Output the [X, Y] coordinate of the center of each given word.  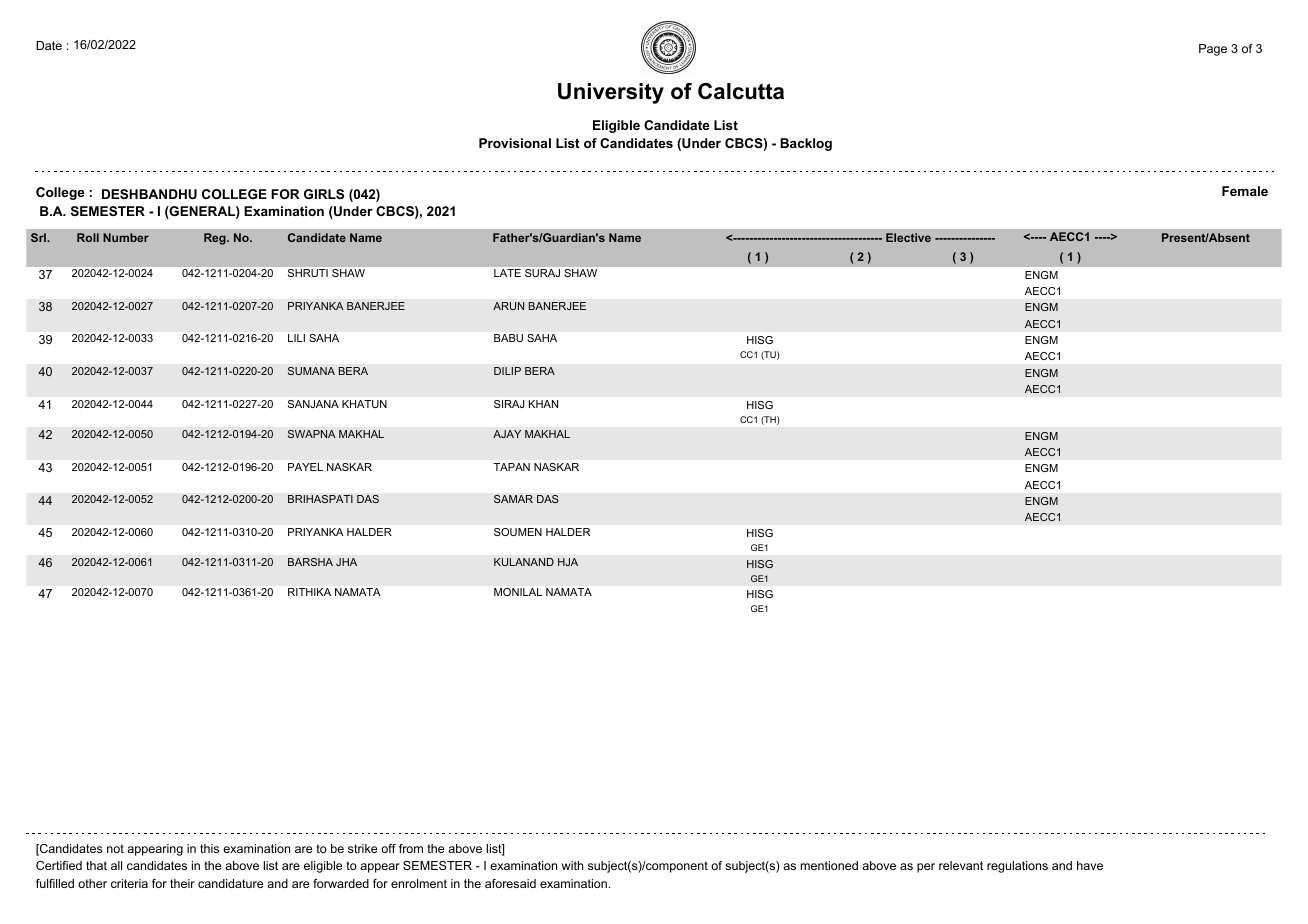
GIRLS [324, 194]
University [611, 93]
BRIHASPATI [320, 499]
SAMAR [513, 499]
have [1090, 865]
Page [1213, 50]
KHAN [543, 404]
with [572, 865]
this [209, 848]
